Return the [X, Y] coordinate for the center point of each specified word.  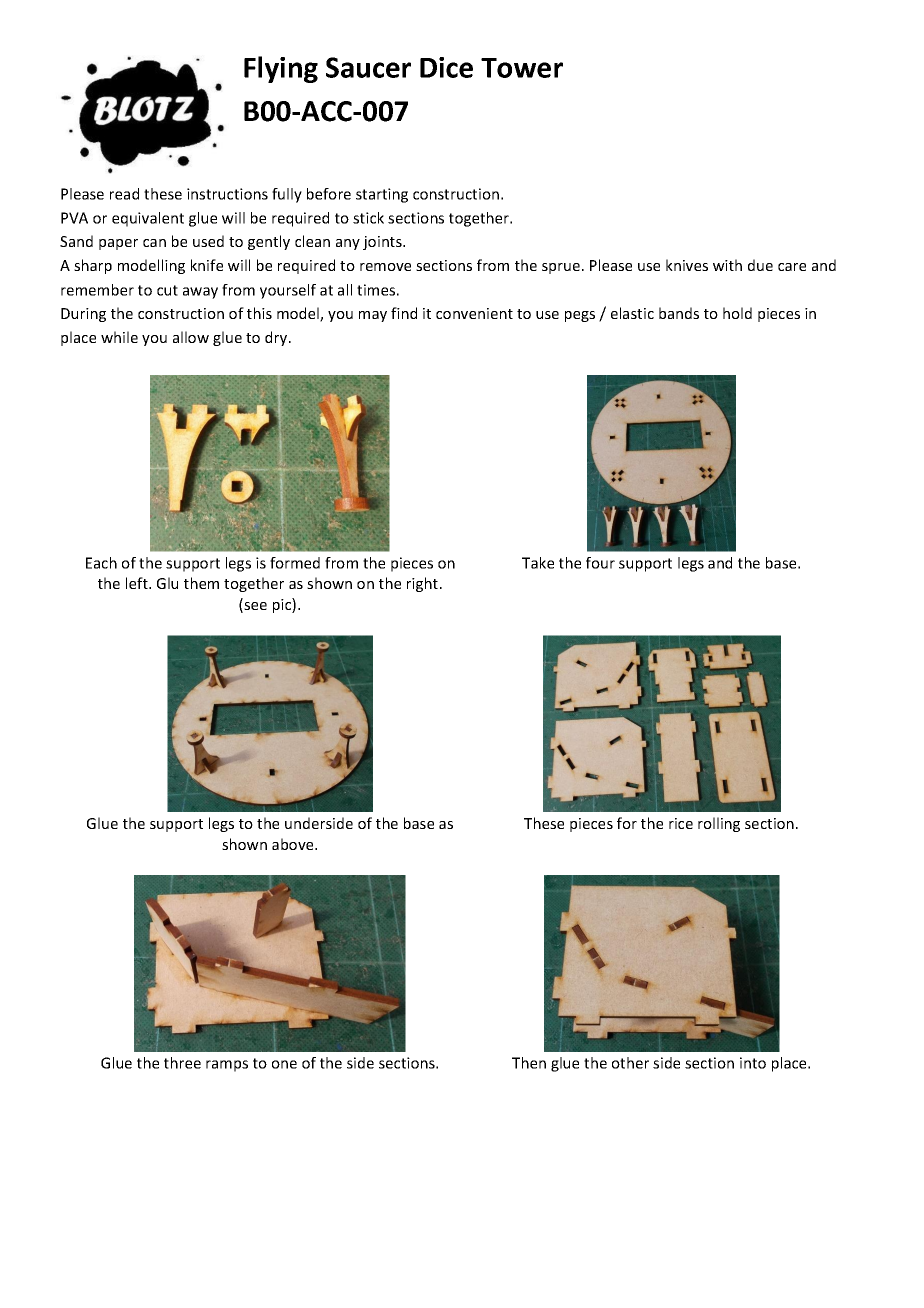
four [600, 563]
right [422, 584]
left [138, 583]
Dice [446, 67]
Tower [522, 68]
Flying [281, 69]
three [182, 1063]
